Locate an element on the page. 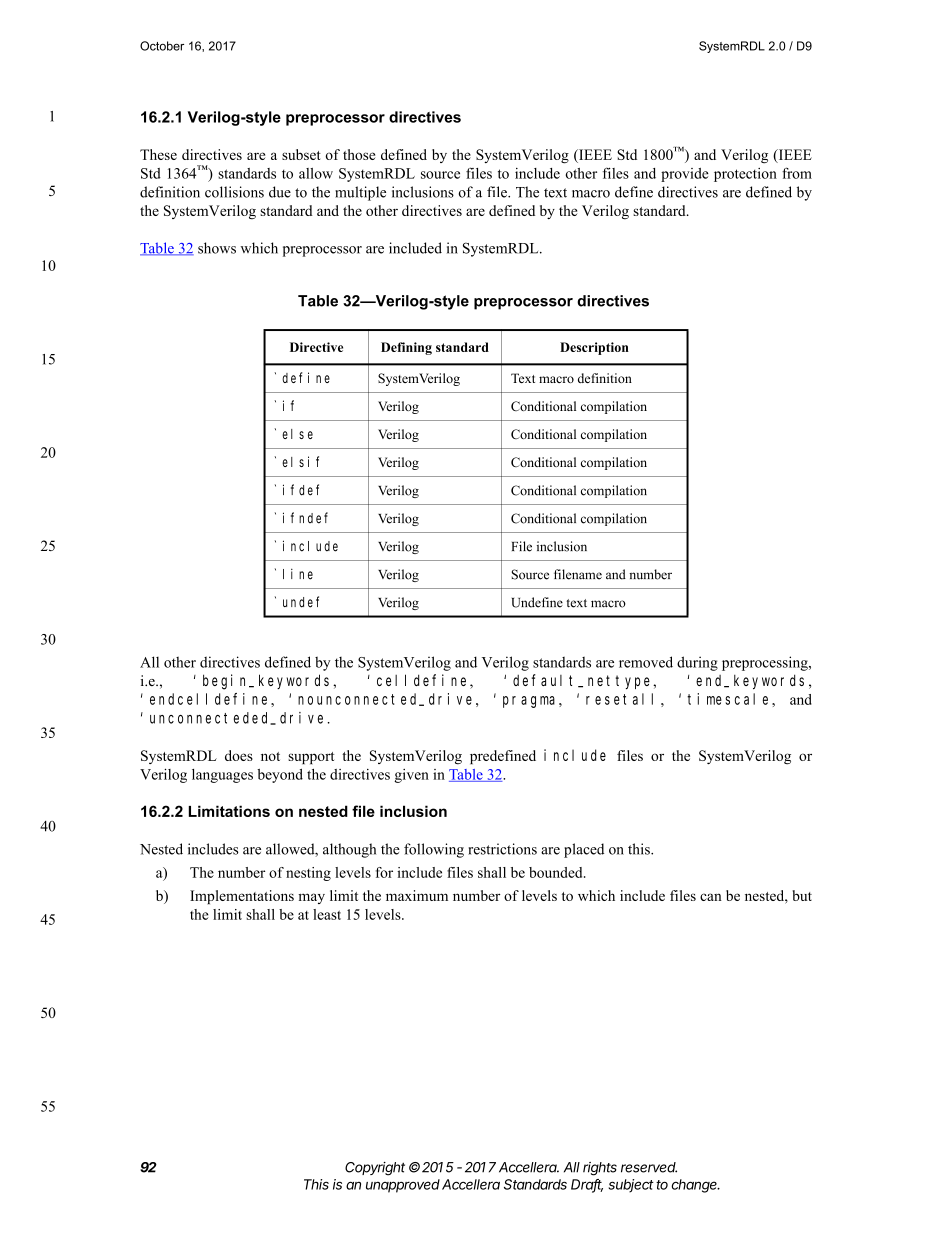 Image resolution: width=952 pixels, height=1233 pixels. Copyright is located at coordinates (375, 1169).
